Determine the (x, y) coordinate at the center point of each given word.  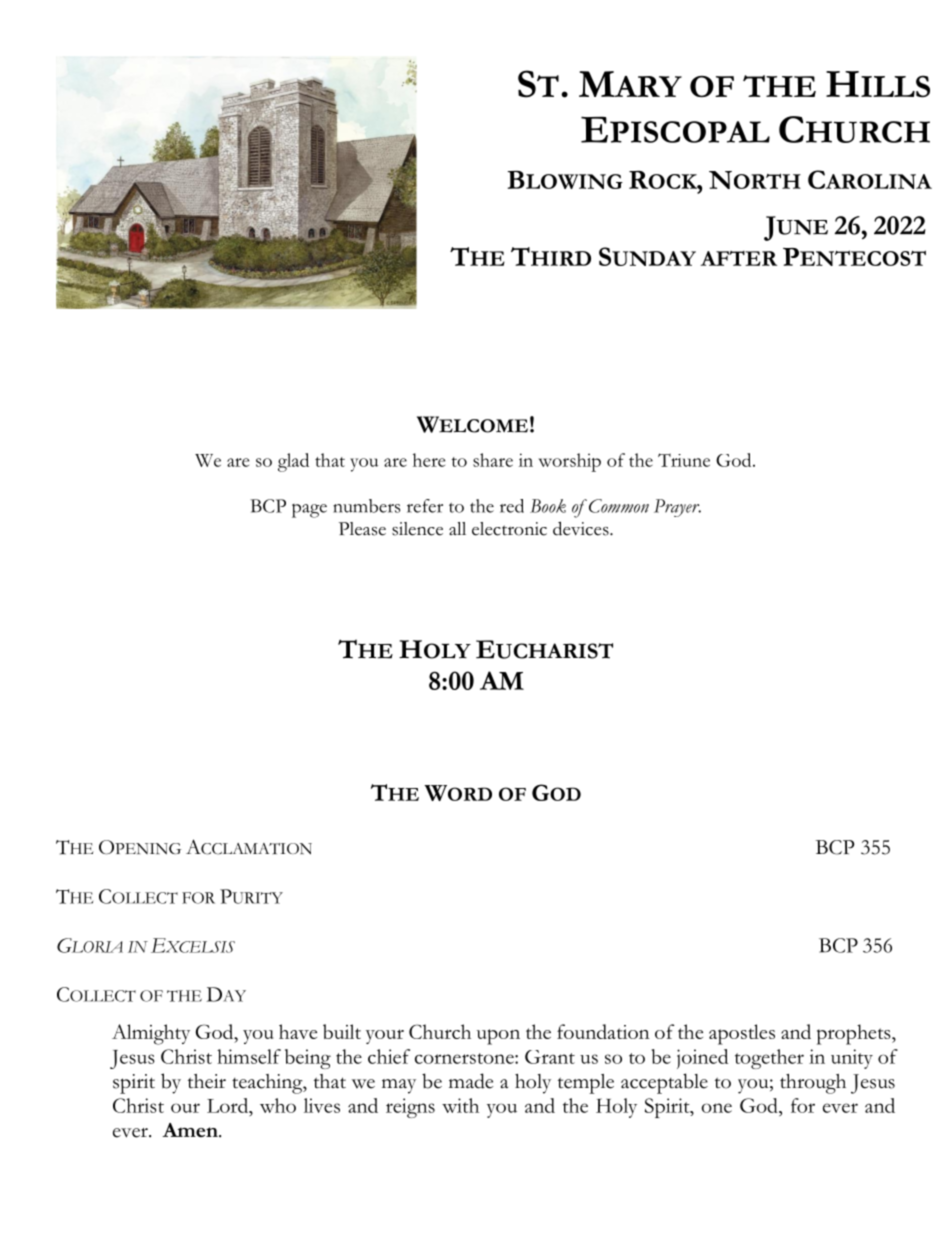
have (298, 1031)
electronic (509, 529)
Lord (229, 1105)
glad (293, 462)
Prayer (677, 508)
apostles (742, 1034)
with (460, 1105)
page (309, 511)
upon (498, 1037)
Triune (684, 460)
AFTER (739, 258)
